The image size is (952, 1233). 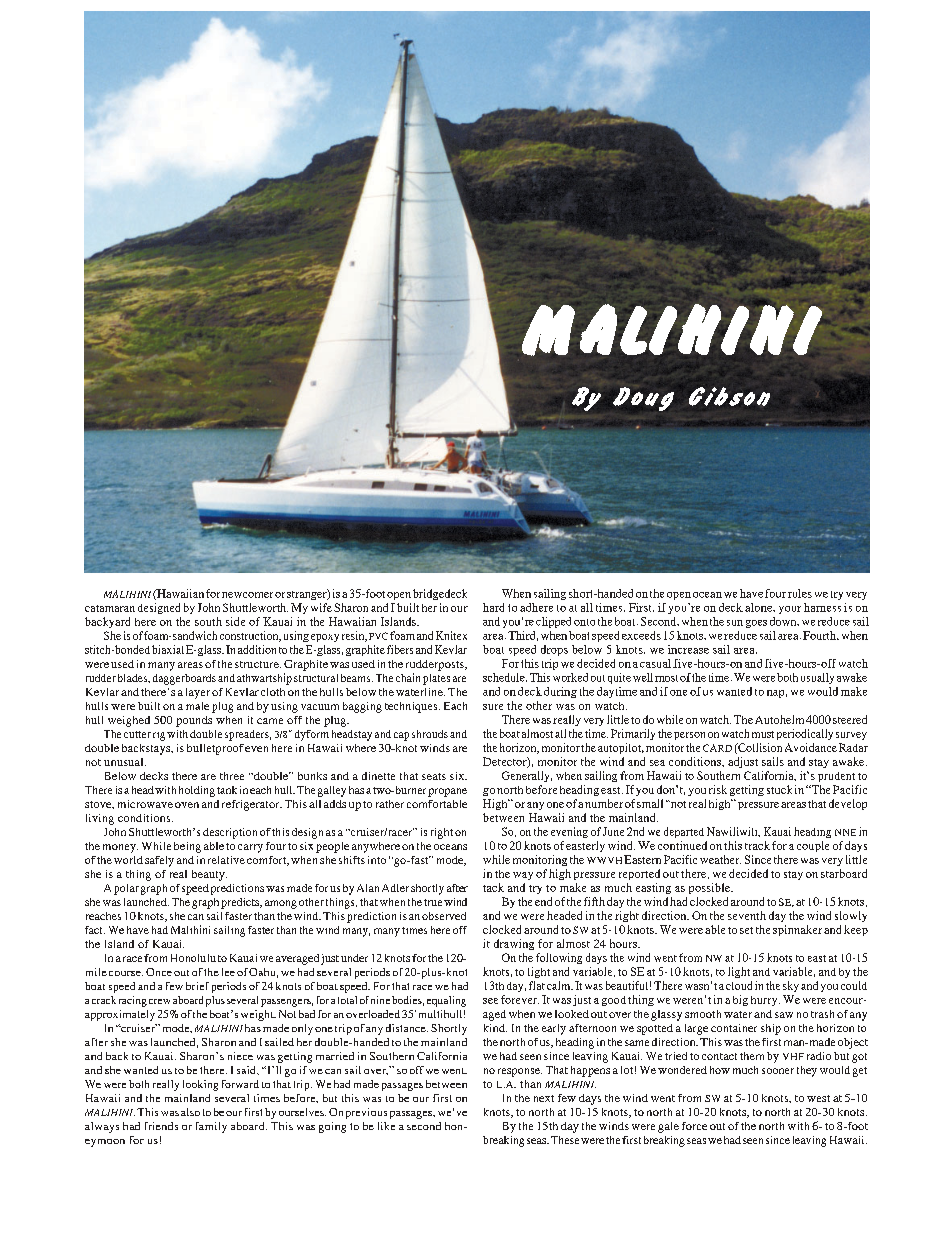 I want to click on friends, so click(x=161, y=1126).
